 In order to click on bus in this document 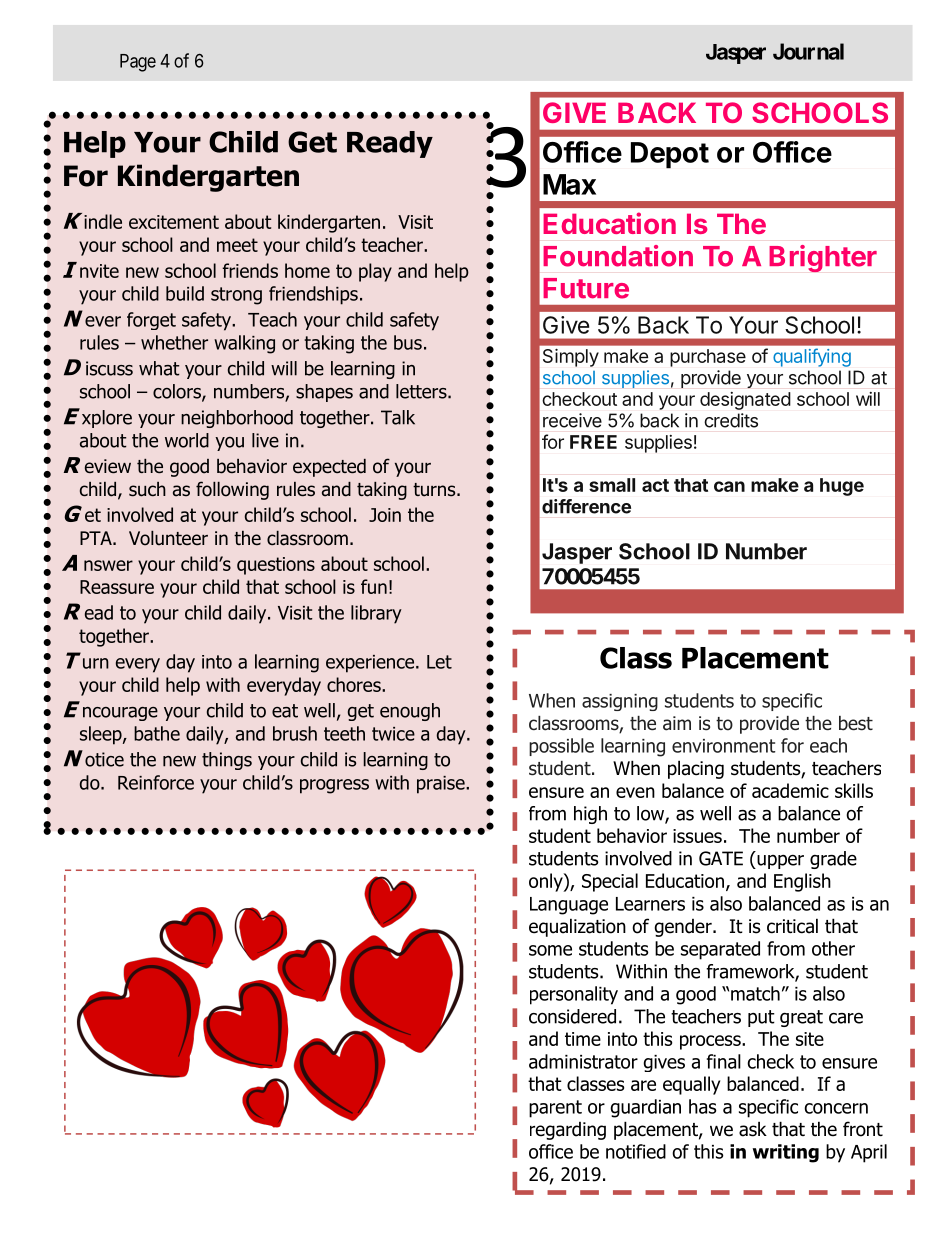, I will do `click(408, 342)`.
